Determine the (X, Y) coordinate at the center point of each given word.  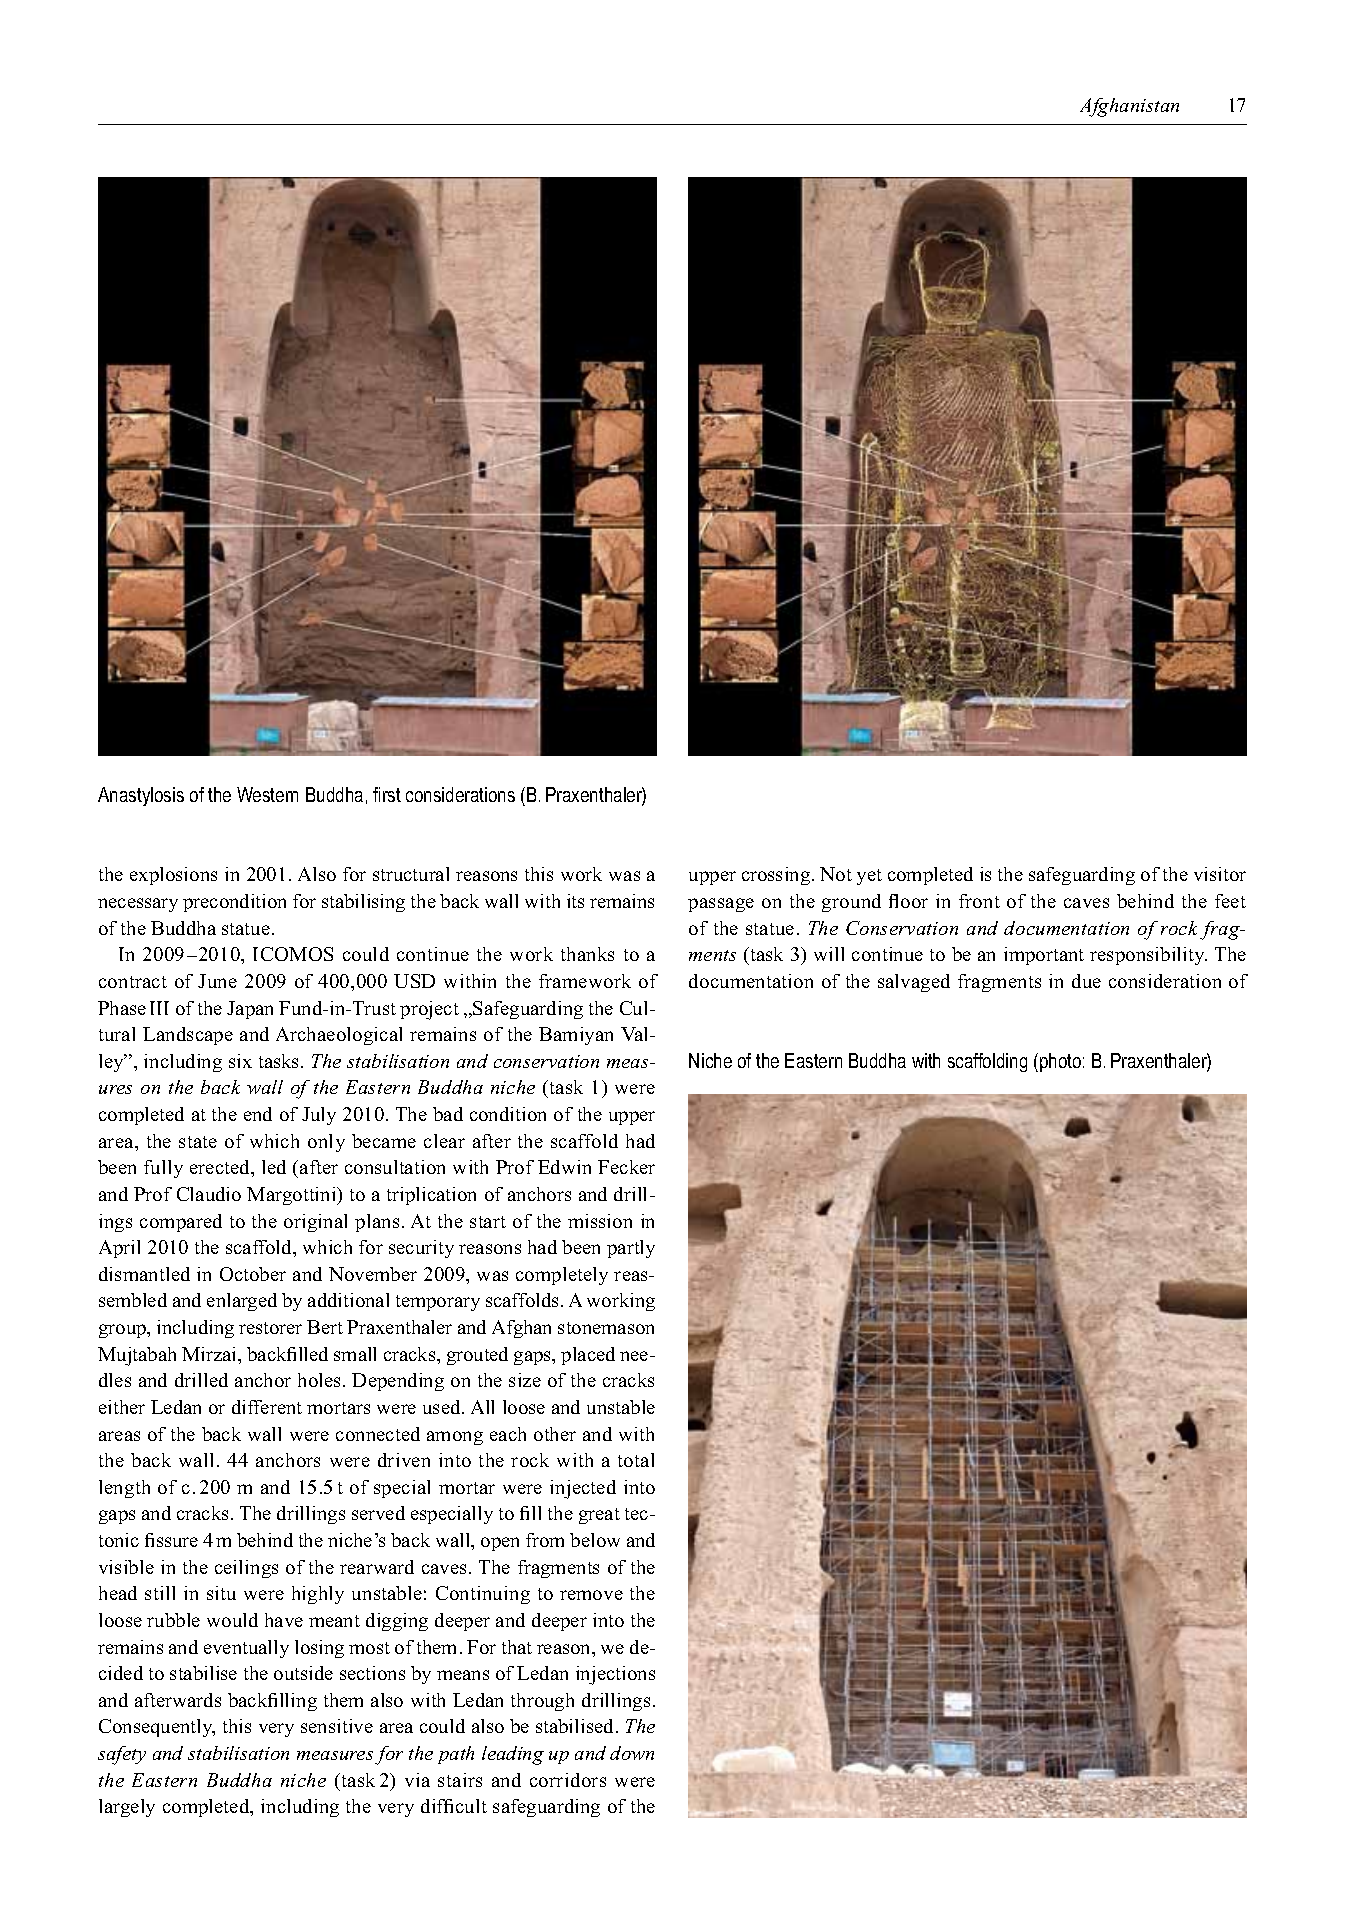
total (636, 1460)
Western (267, 794)
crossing (777, 876)
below (595, 1540)
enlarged (242, 1302)
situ (221, 1593)
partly (631, 1249)
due (1086, 981)
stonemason (606, 1328)
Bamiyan (576, 1036)
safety (122, 1755)
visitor (1220, 874)
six (240, 1061)
